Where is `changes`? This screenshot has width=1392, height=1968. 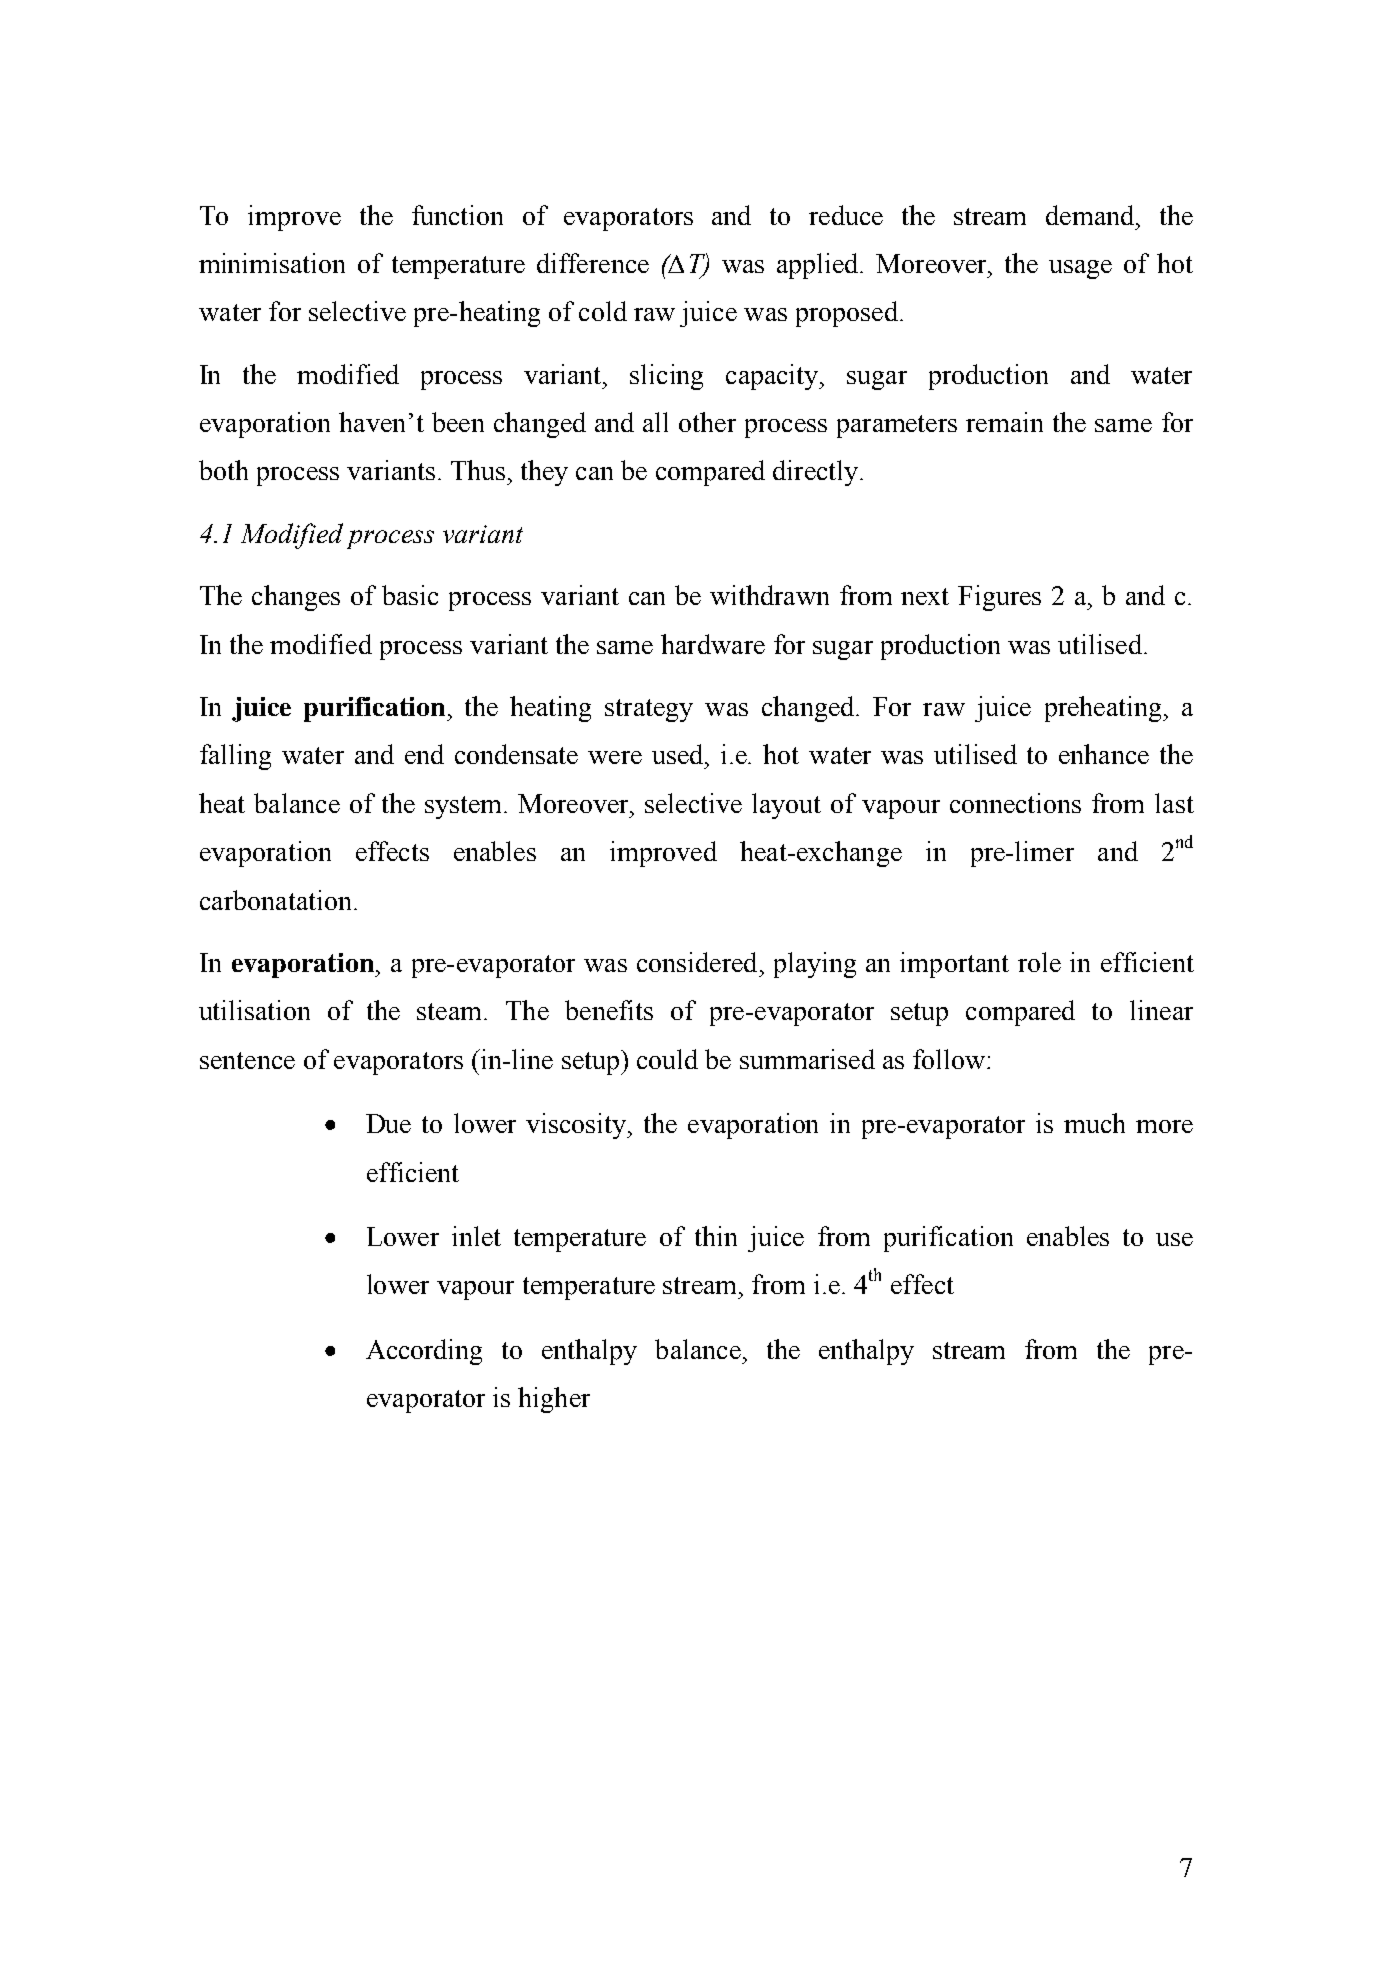
changes is located at coordinates (296, 598).
